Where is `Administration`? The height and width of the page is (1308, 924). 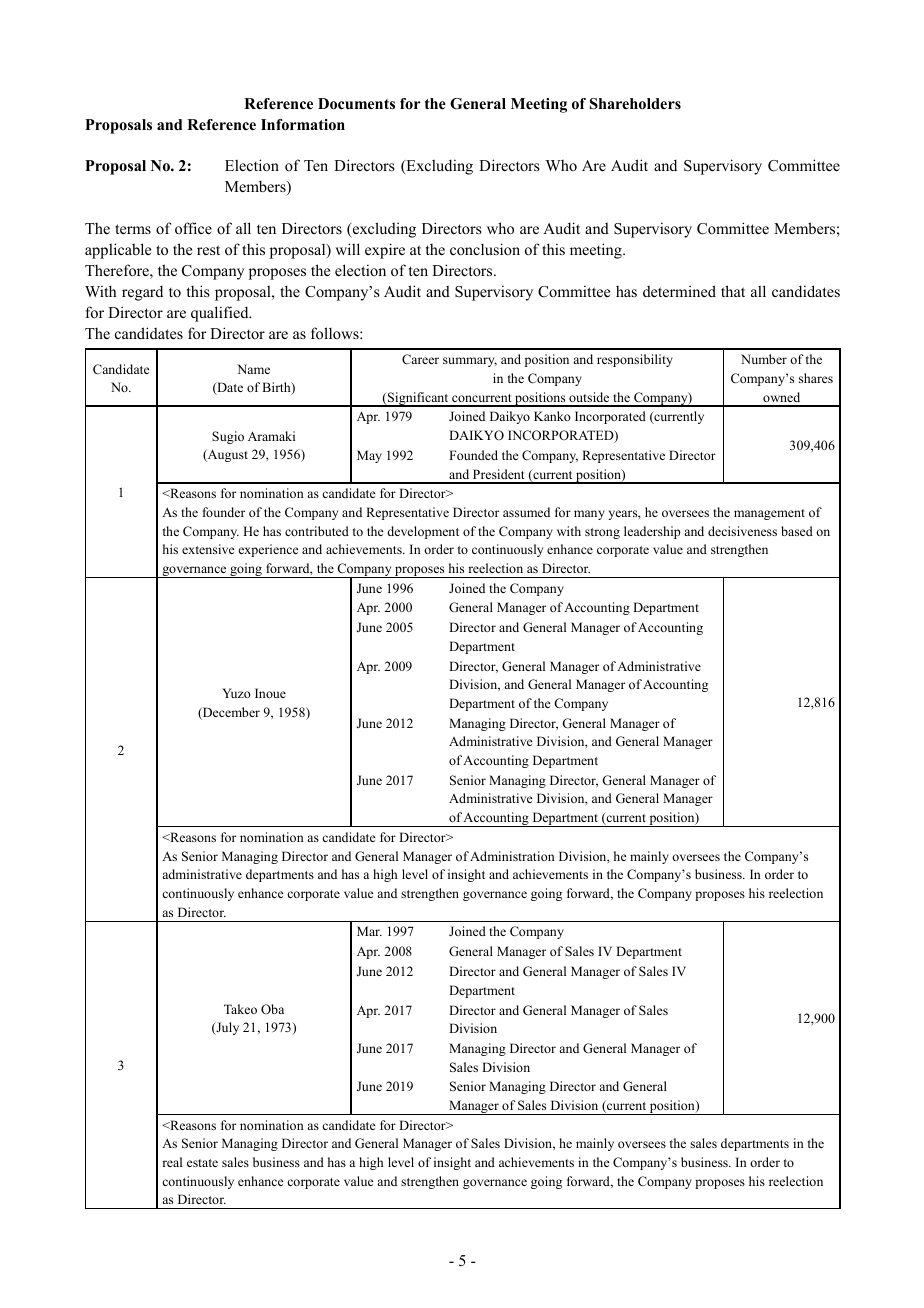 Administration is located at coordinates (512, 856).
